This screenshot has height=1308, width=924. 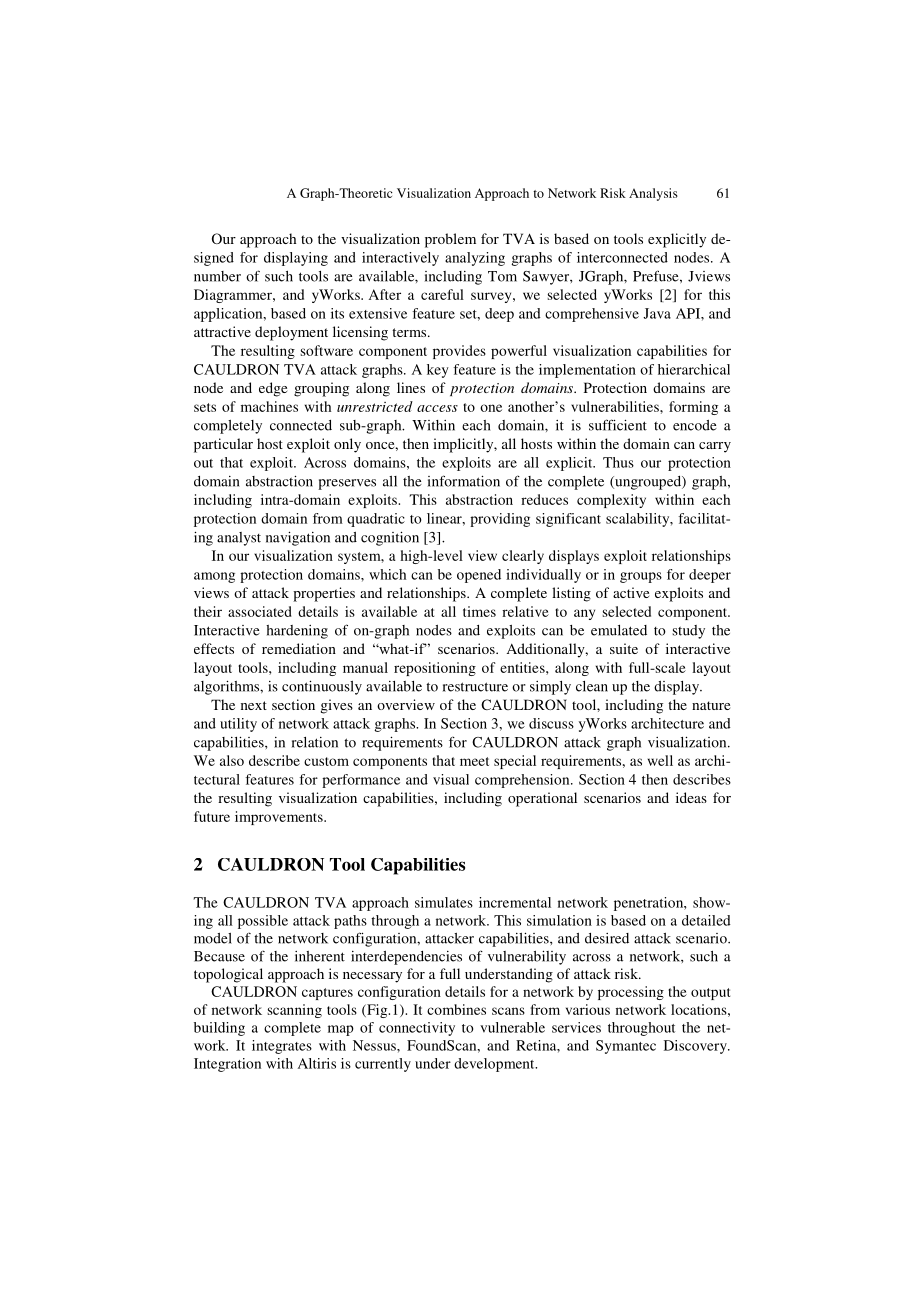 I want to click on number, so click(x=217, y=276).
